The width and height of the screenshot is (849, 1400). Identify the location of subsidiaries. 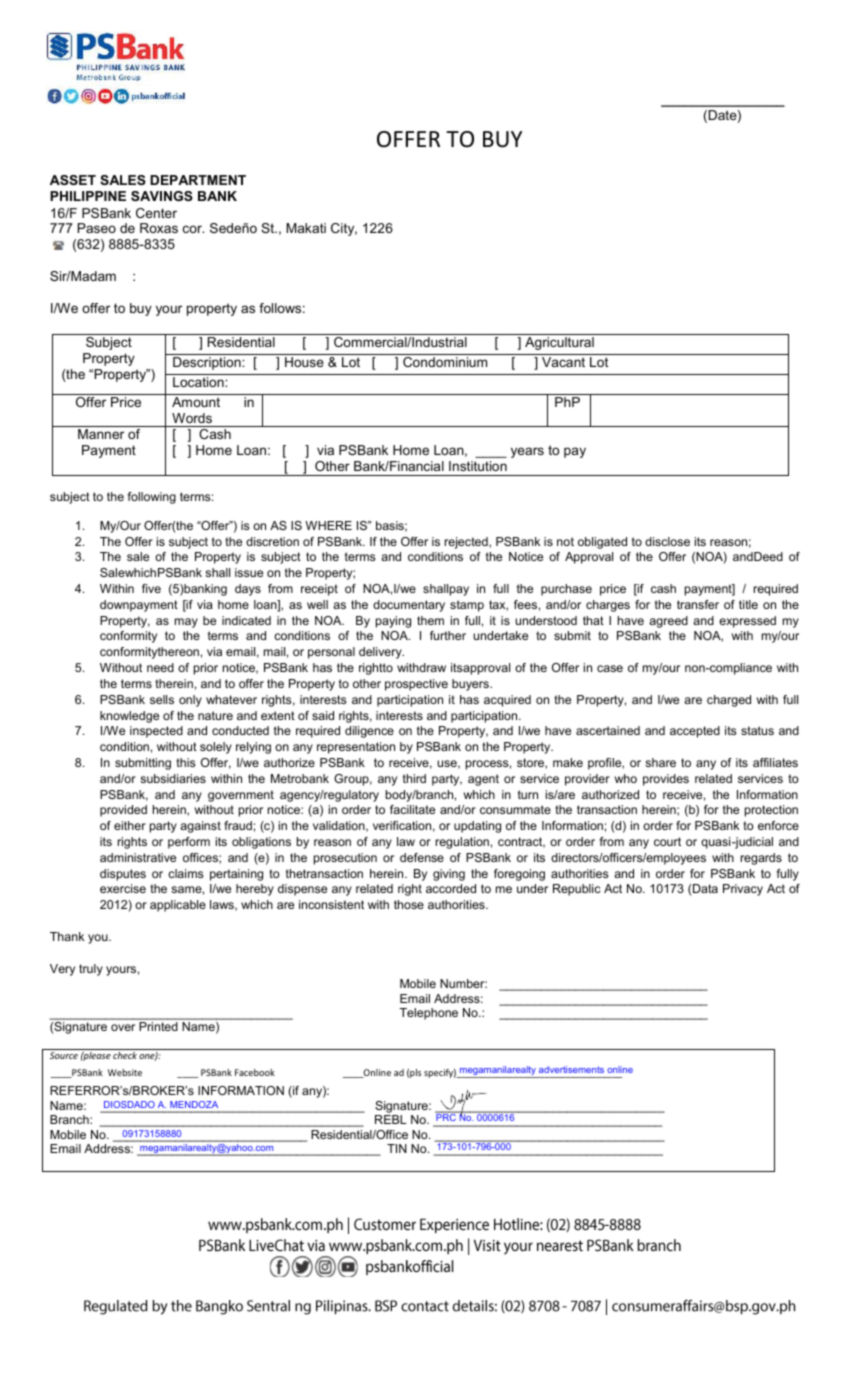
(173, 778).
